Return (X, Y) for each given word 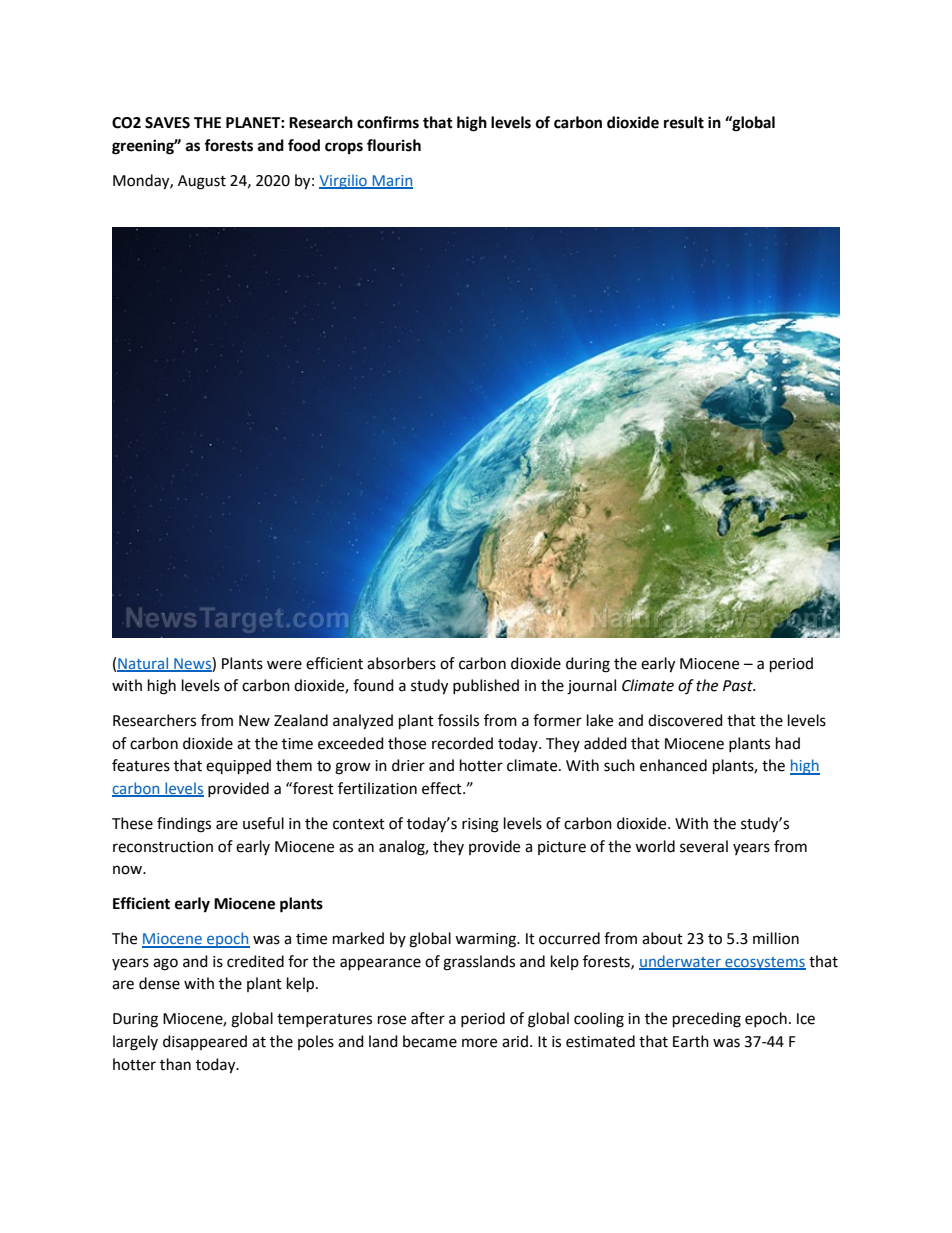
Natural (144, 664)
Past (739, 686)
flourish (394, 145)
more (479, 1043)
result (684, 122)
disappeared (205, 1042)
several (704, 846)
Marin (391, 182)
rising (480, 825)
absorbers (401, 663)
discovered (685, 720)
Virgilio (344, 181)
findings (184, 825)
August (202, 182)
